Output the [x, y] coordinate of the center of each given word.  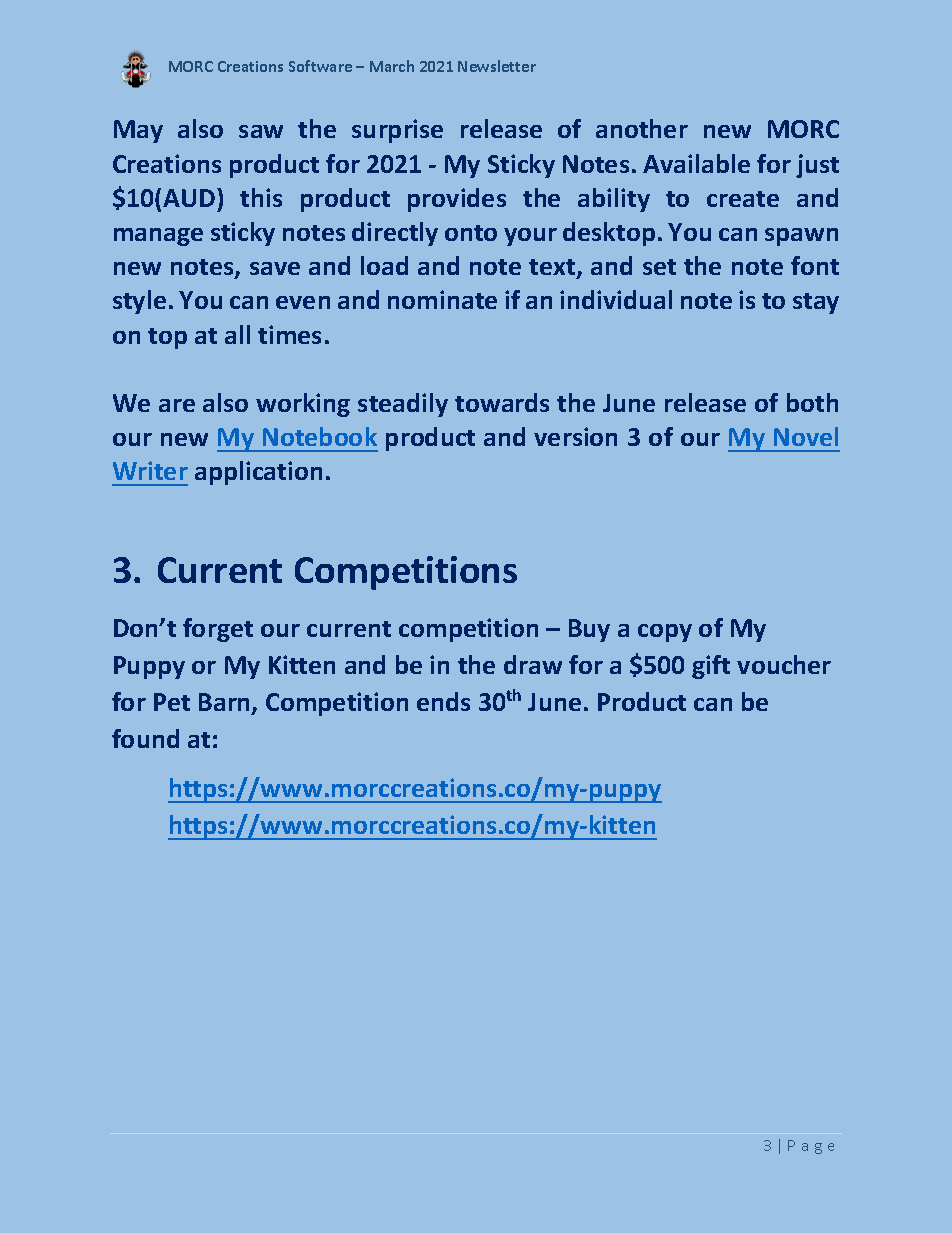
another [642, 128]
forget [218, 630]
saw [261, 131]
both [812, 402]
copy [665, 633]
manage [158, 237]
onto [471, 233]
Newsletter [497, 66]
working [303, 405]
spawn [801, 237]
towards [502, 402]
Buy [589, 630]
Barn [226, 703]
